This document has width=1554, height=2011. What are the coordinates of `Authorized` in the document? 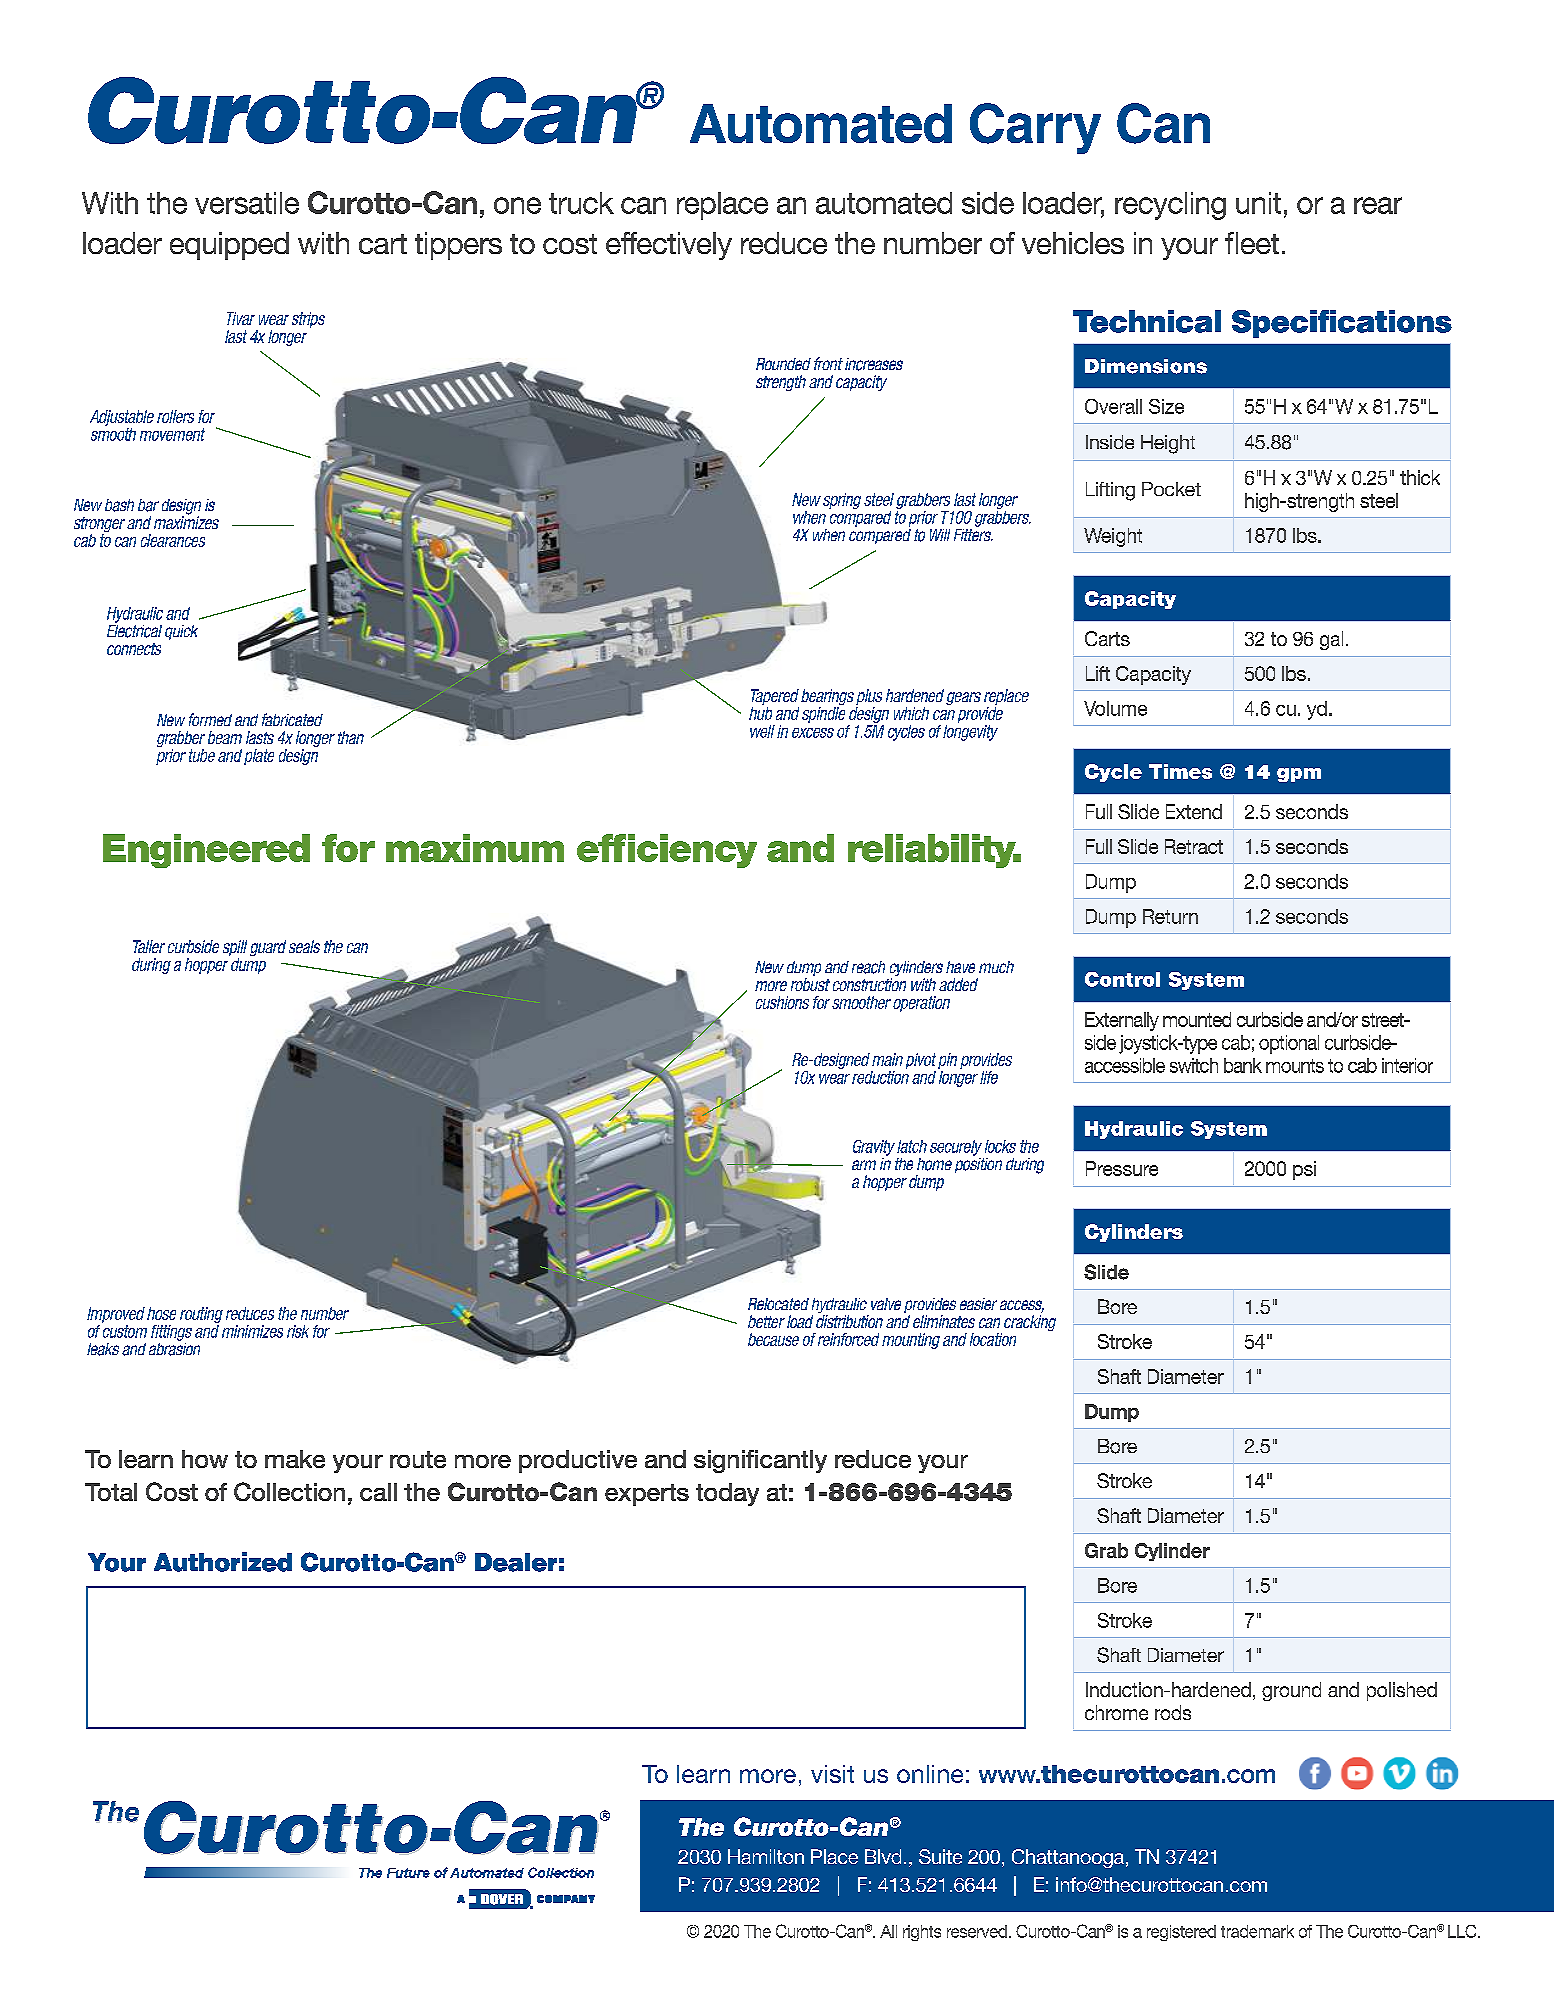 It's located at (223, 1562).
